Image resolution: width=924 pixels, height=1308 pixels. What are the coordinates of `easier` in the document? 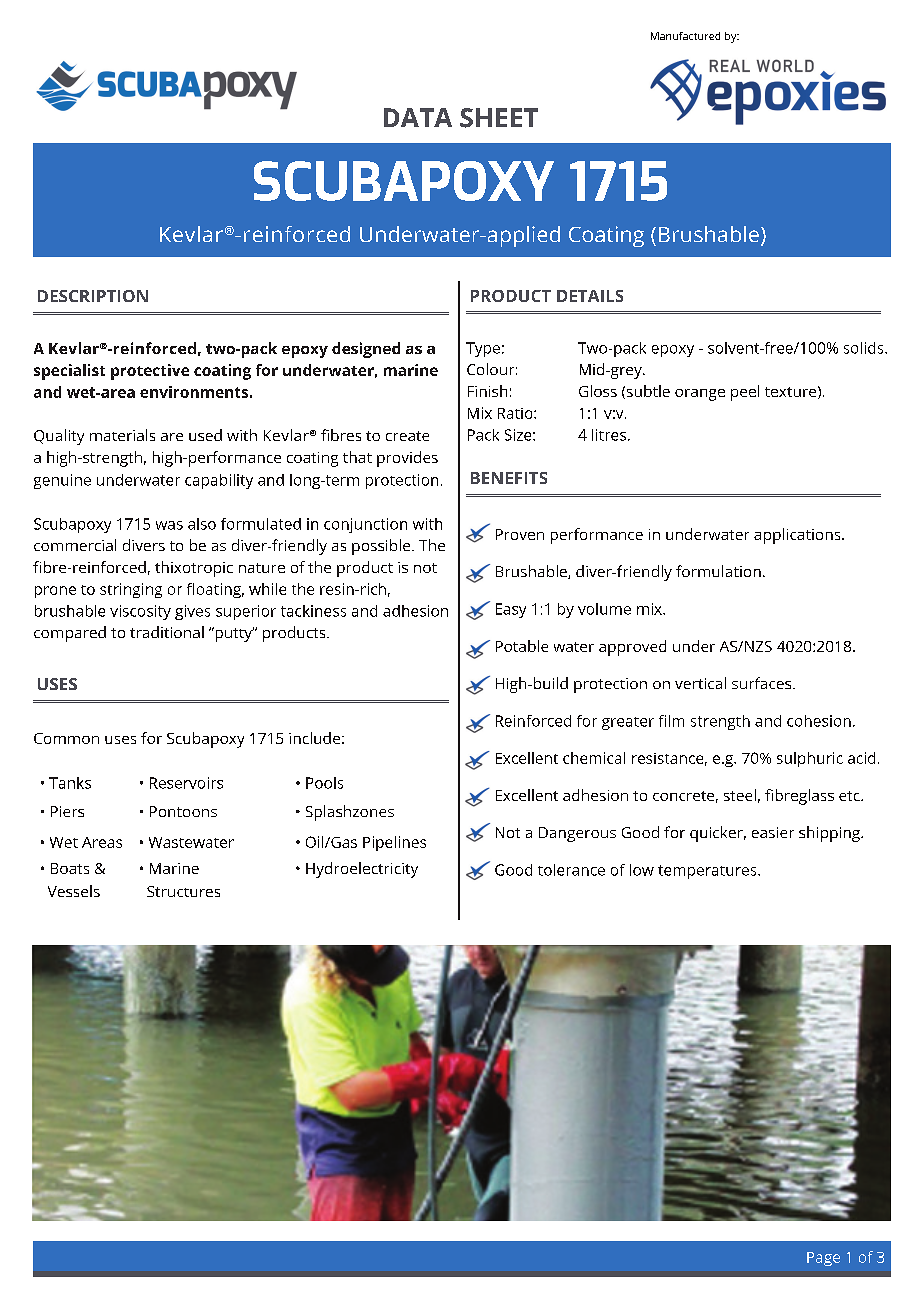 It's located at (773, 832).
